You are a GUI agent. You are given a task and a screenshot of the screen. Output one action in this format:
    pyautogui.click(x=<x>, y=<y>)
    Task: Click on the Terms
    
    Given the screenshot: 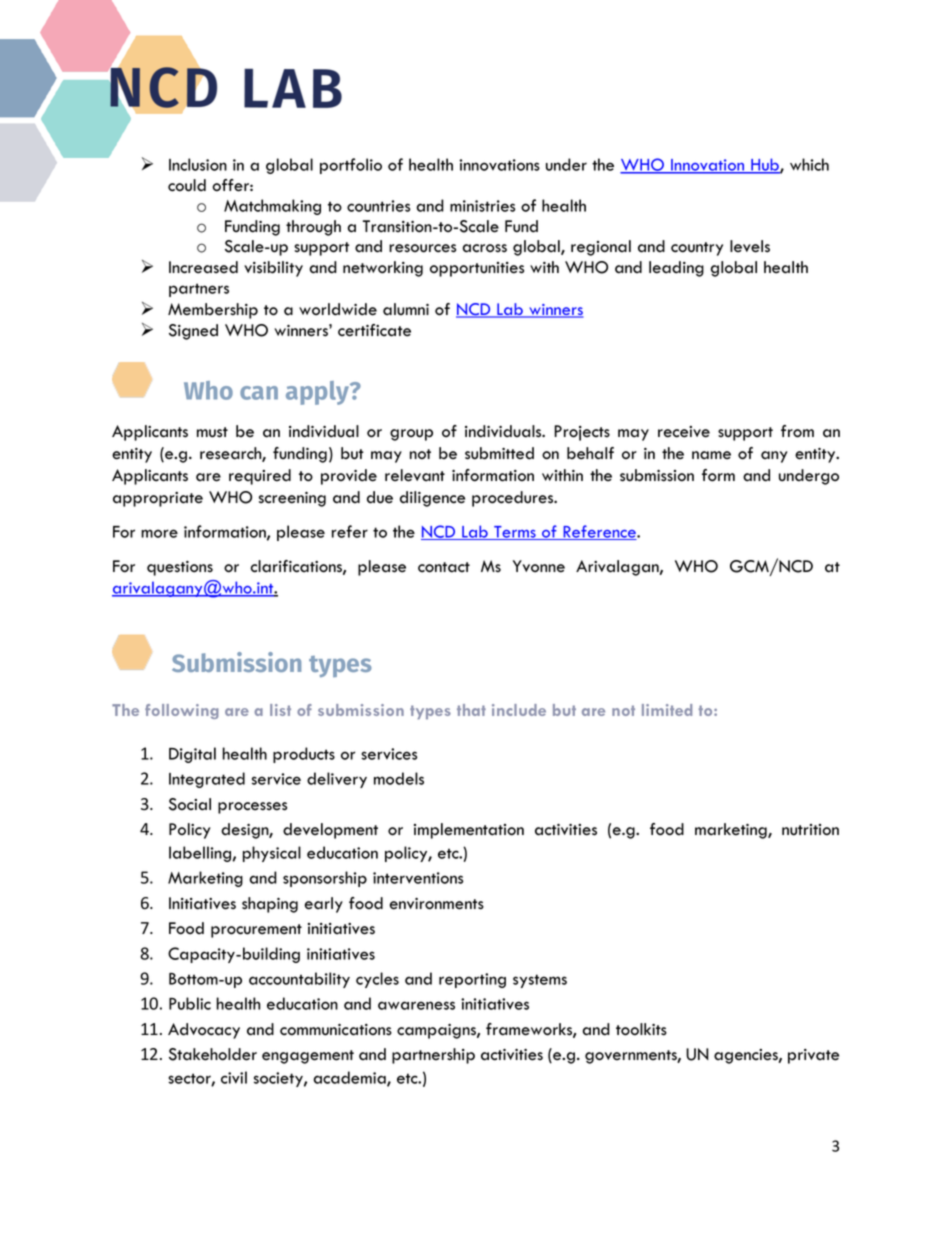 What is the action you would take?
    pyautogui.click(x=515, y=533)
